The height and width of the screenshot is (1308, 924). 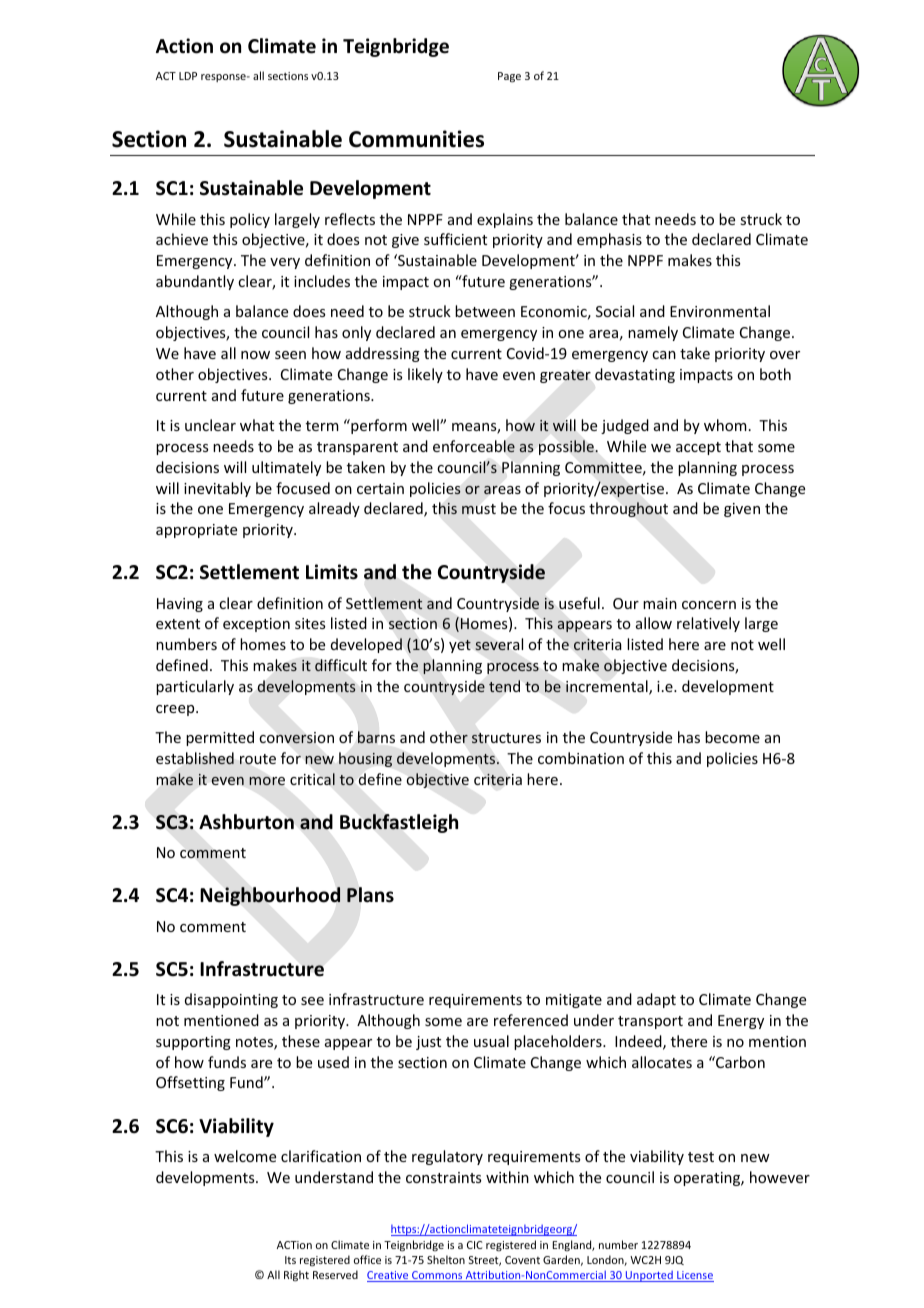 I want to click on Page, so click(x=509, y=77).
